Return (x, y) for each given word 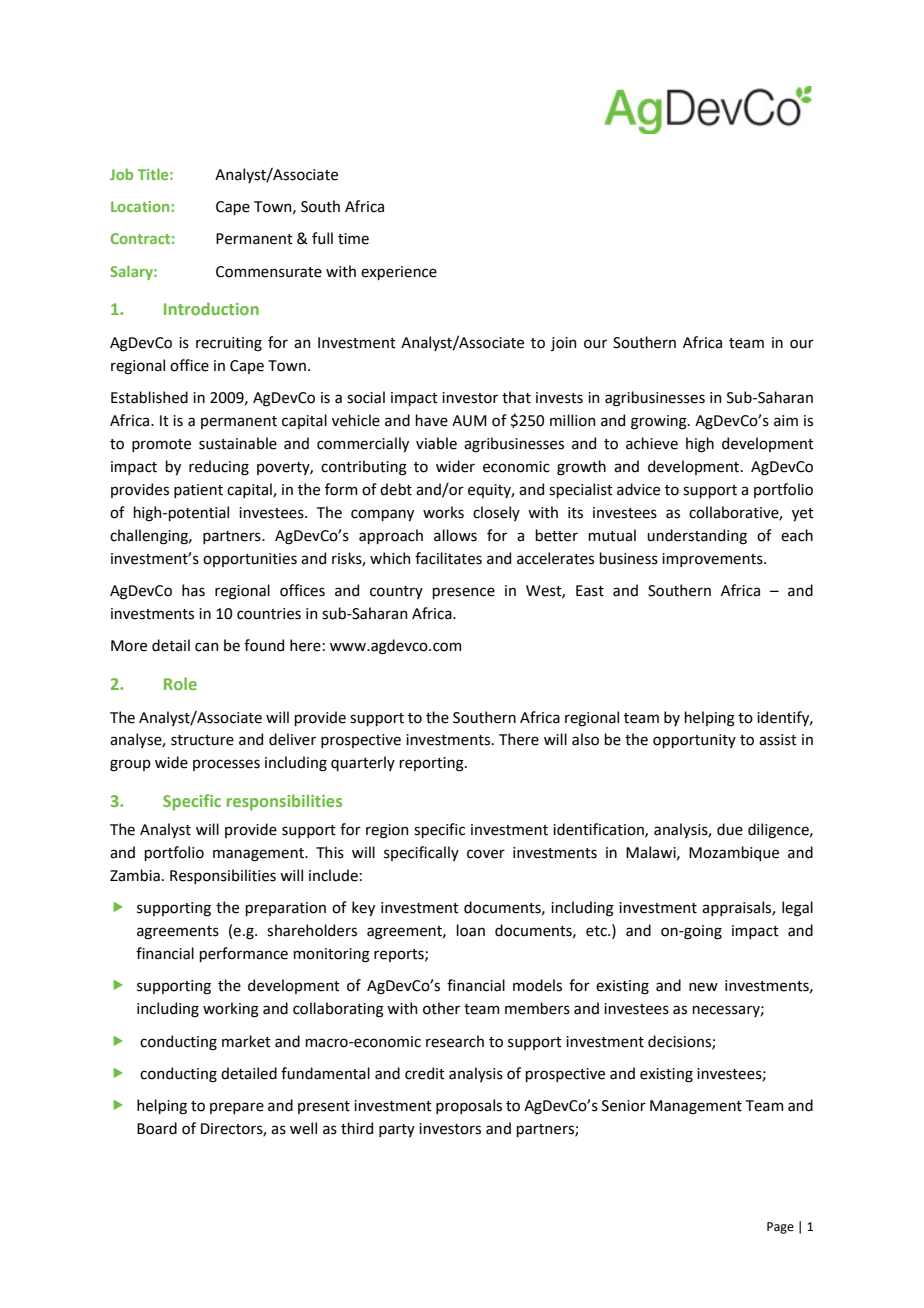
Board (157, 1128)
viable (436, 443)
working (231, 1010)
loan (470, 930)
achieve (652, 443)
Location (140, 206)
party (397, 1130)
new (703, 987)
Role (180, 683)
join (563, 344)
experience (399, 273)
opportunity (694, 741)
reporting (432, 764)
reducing (219, 468)
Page (780, 1228)
